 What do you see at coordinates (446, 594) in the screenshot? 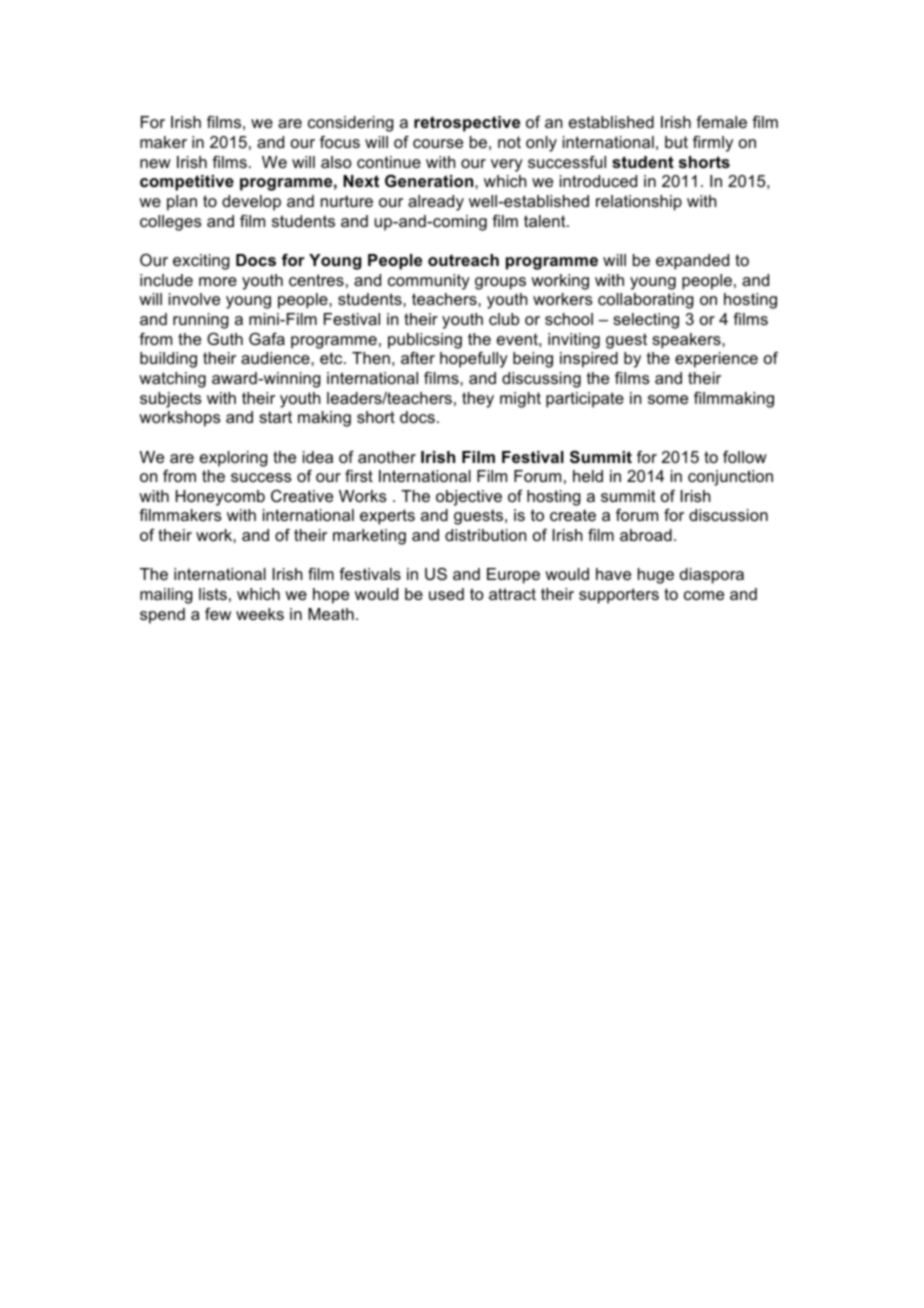
I see `used` at bounding box center [446, 594].
